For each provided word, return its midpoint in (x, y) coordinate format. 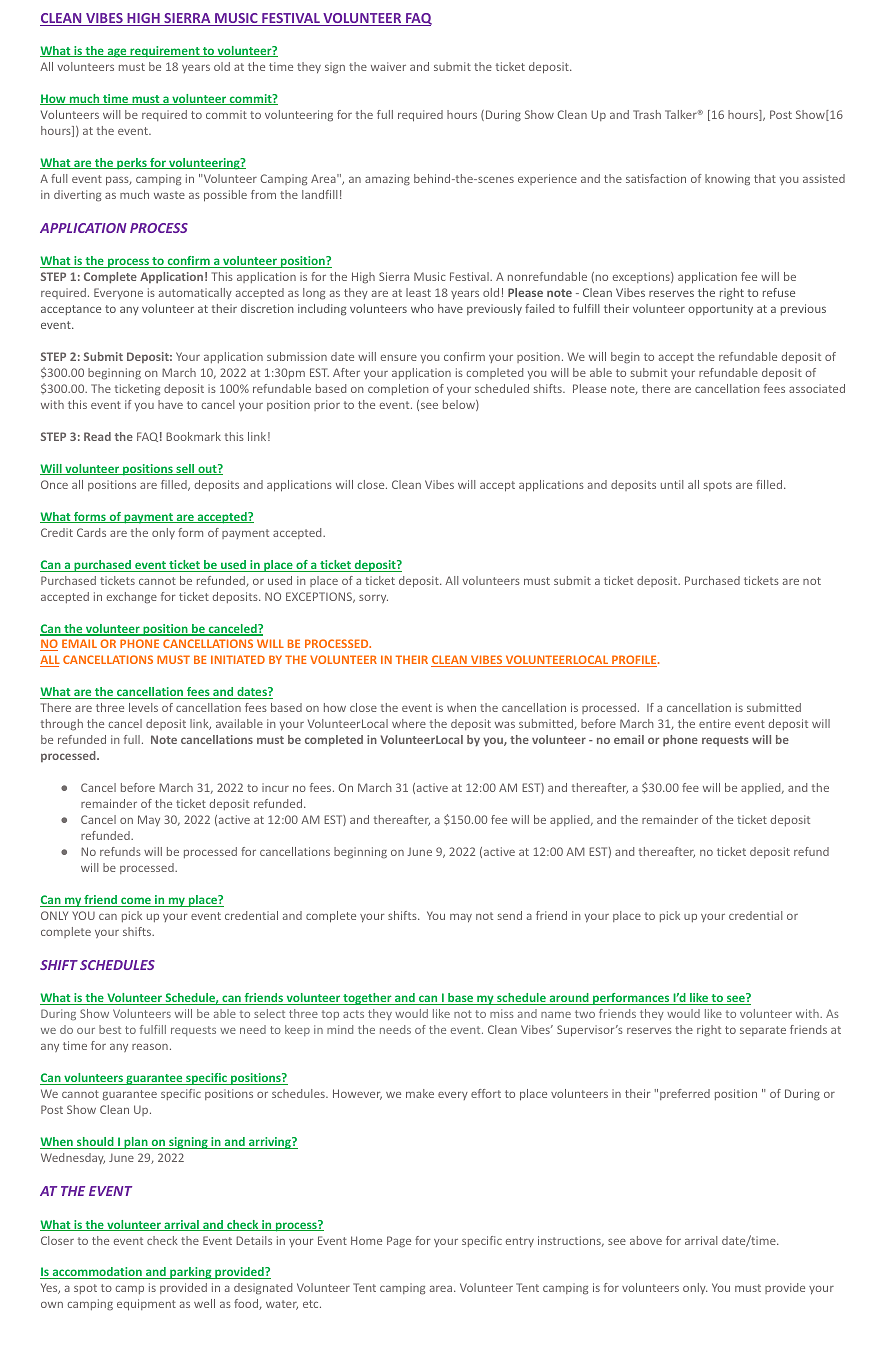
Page (399, 1242)
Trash (647, 114)
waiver (388, 66)
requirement (165, 52)
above (646, 1240)
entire (715, 723)
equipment (146, 1305)
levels (143, 707)
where (409, 723)
